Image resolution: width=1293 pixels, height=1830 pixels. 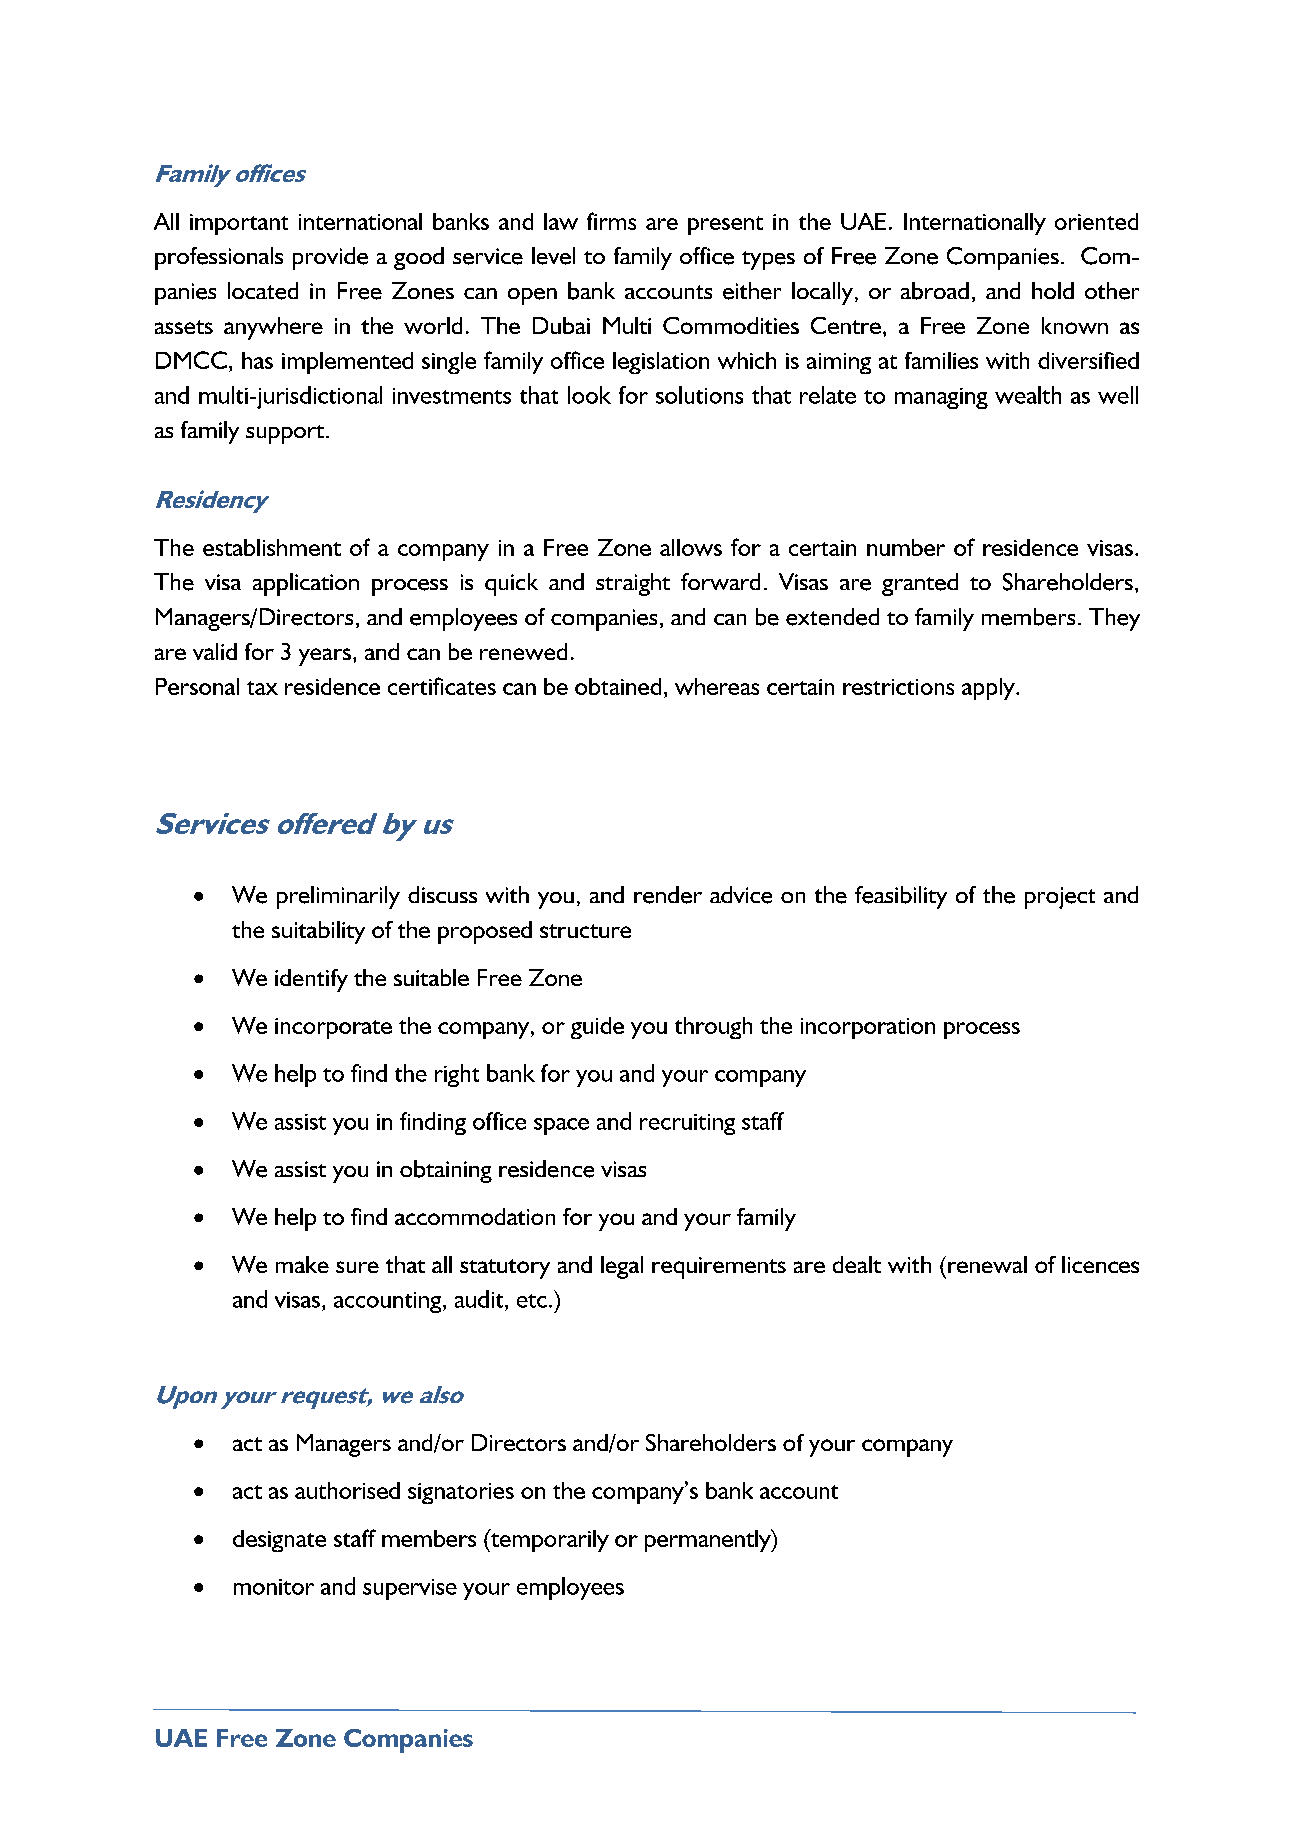 I want to click on legal, so click(x=622, y=1267).
